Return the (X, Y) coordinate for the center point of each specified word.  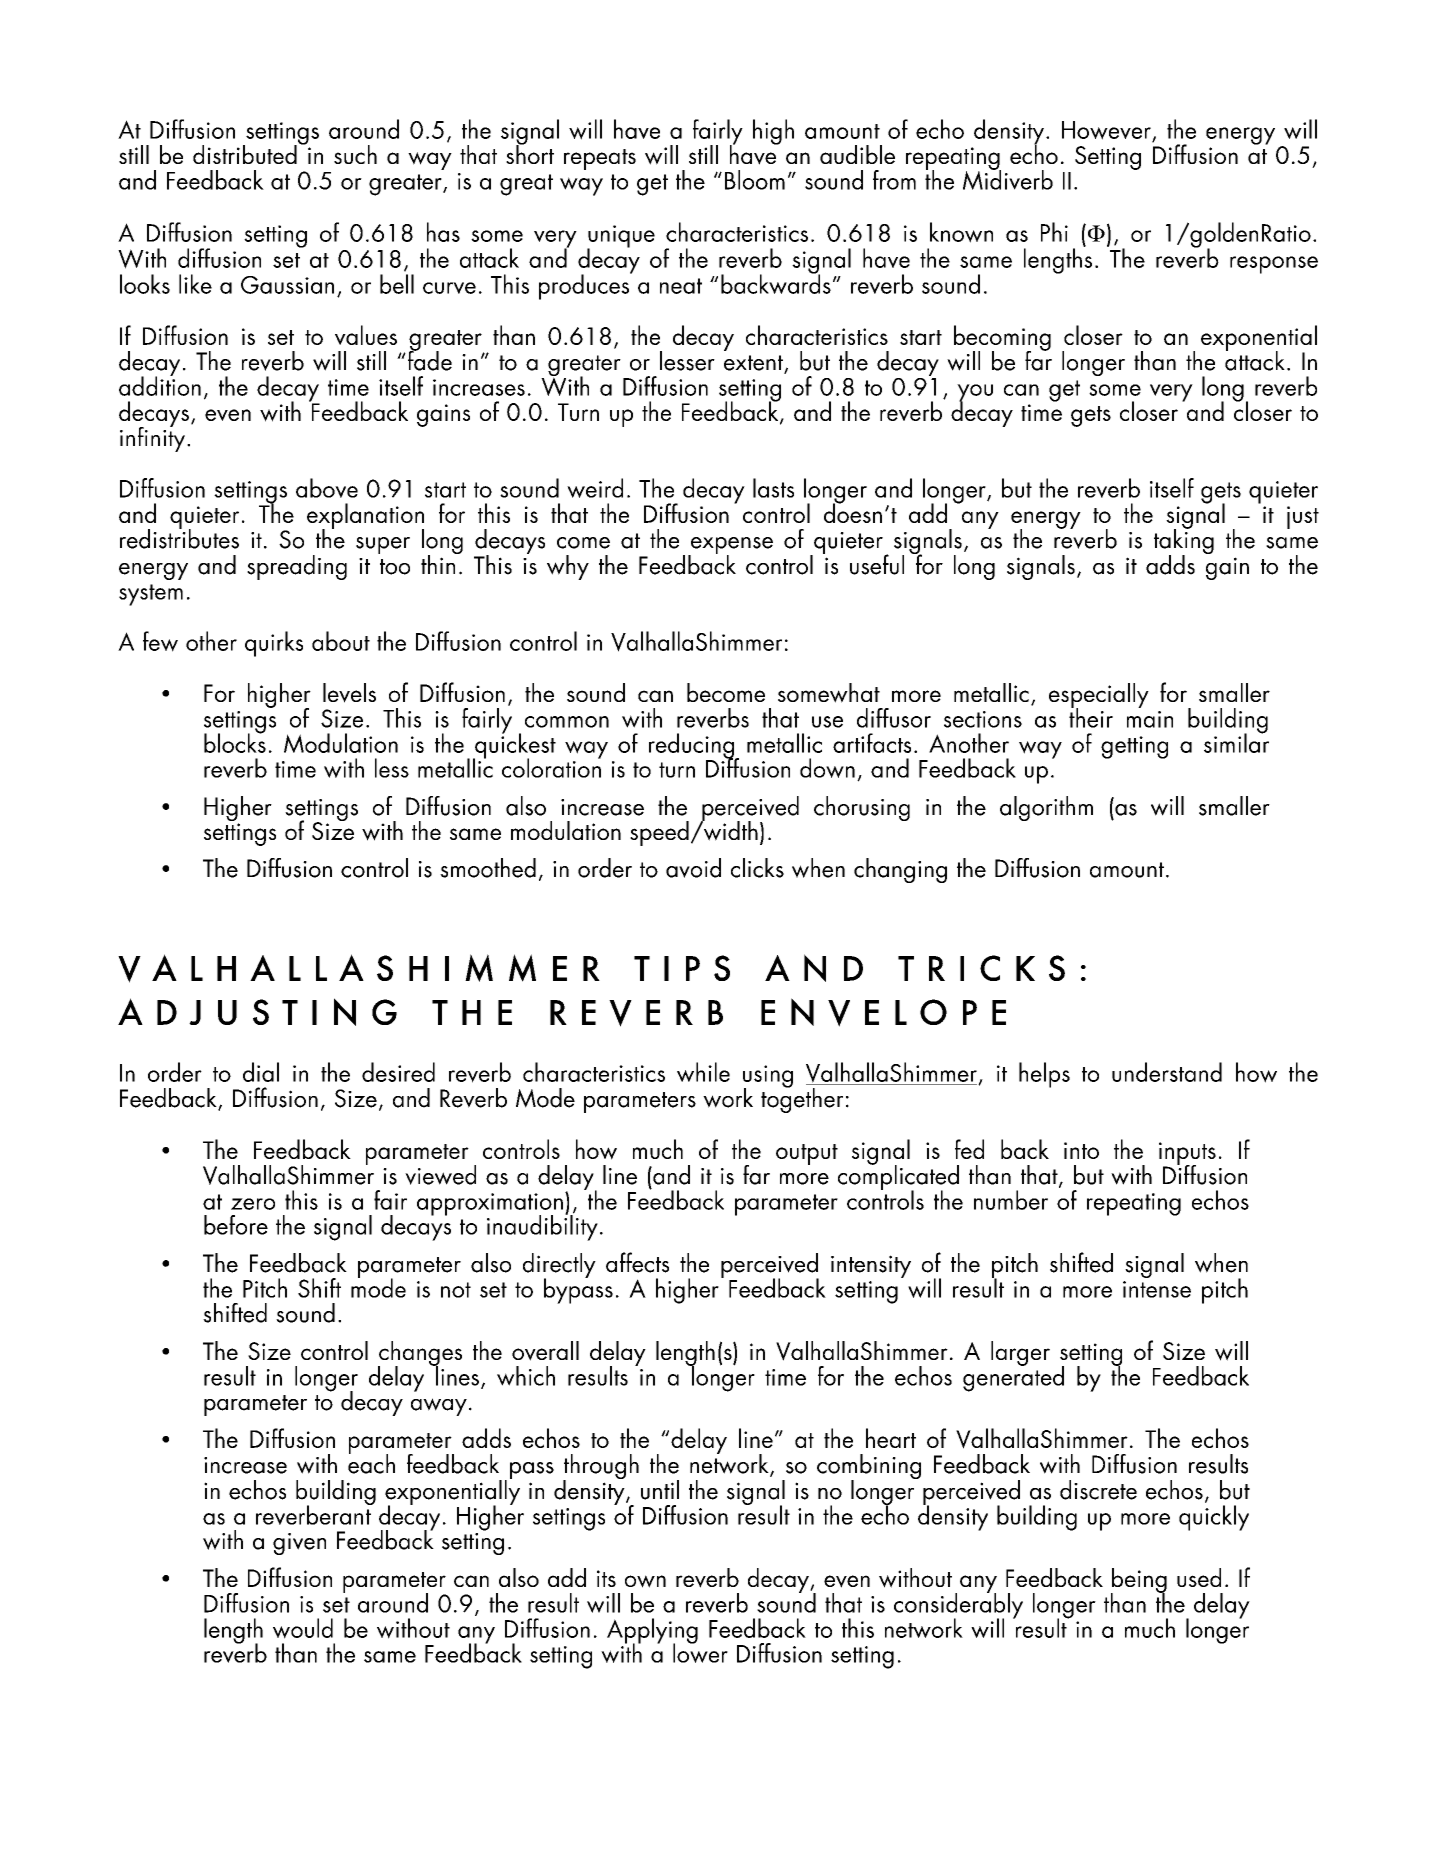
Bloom (755, 180)
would (303, 1628)
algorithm (1046, 808)
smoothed (488, 868)
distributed (246, 153)
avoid (693, 868)
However (1107, 131)
